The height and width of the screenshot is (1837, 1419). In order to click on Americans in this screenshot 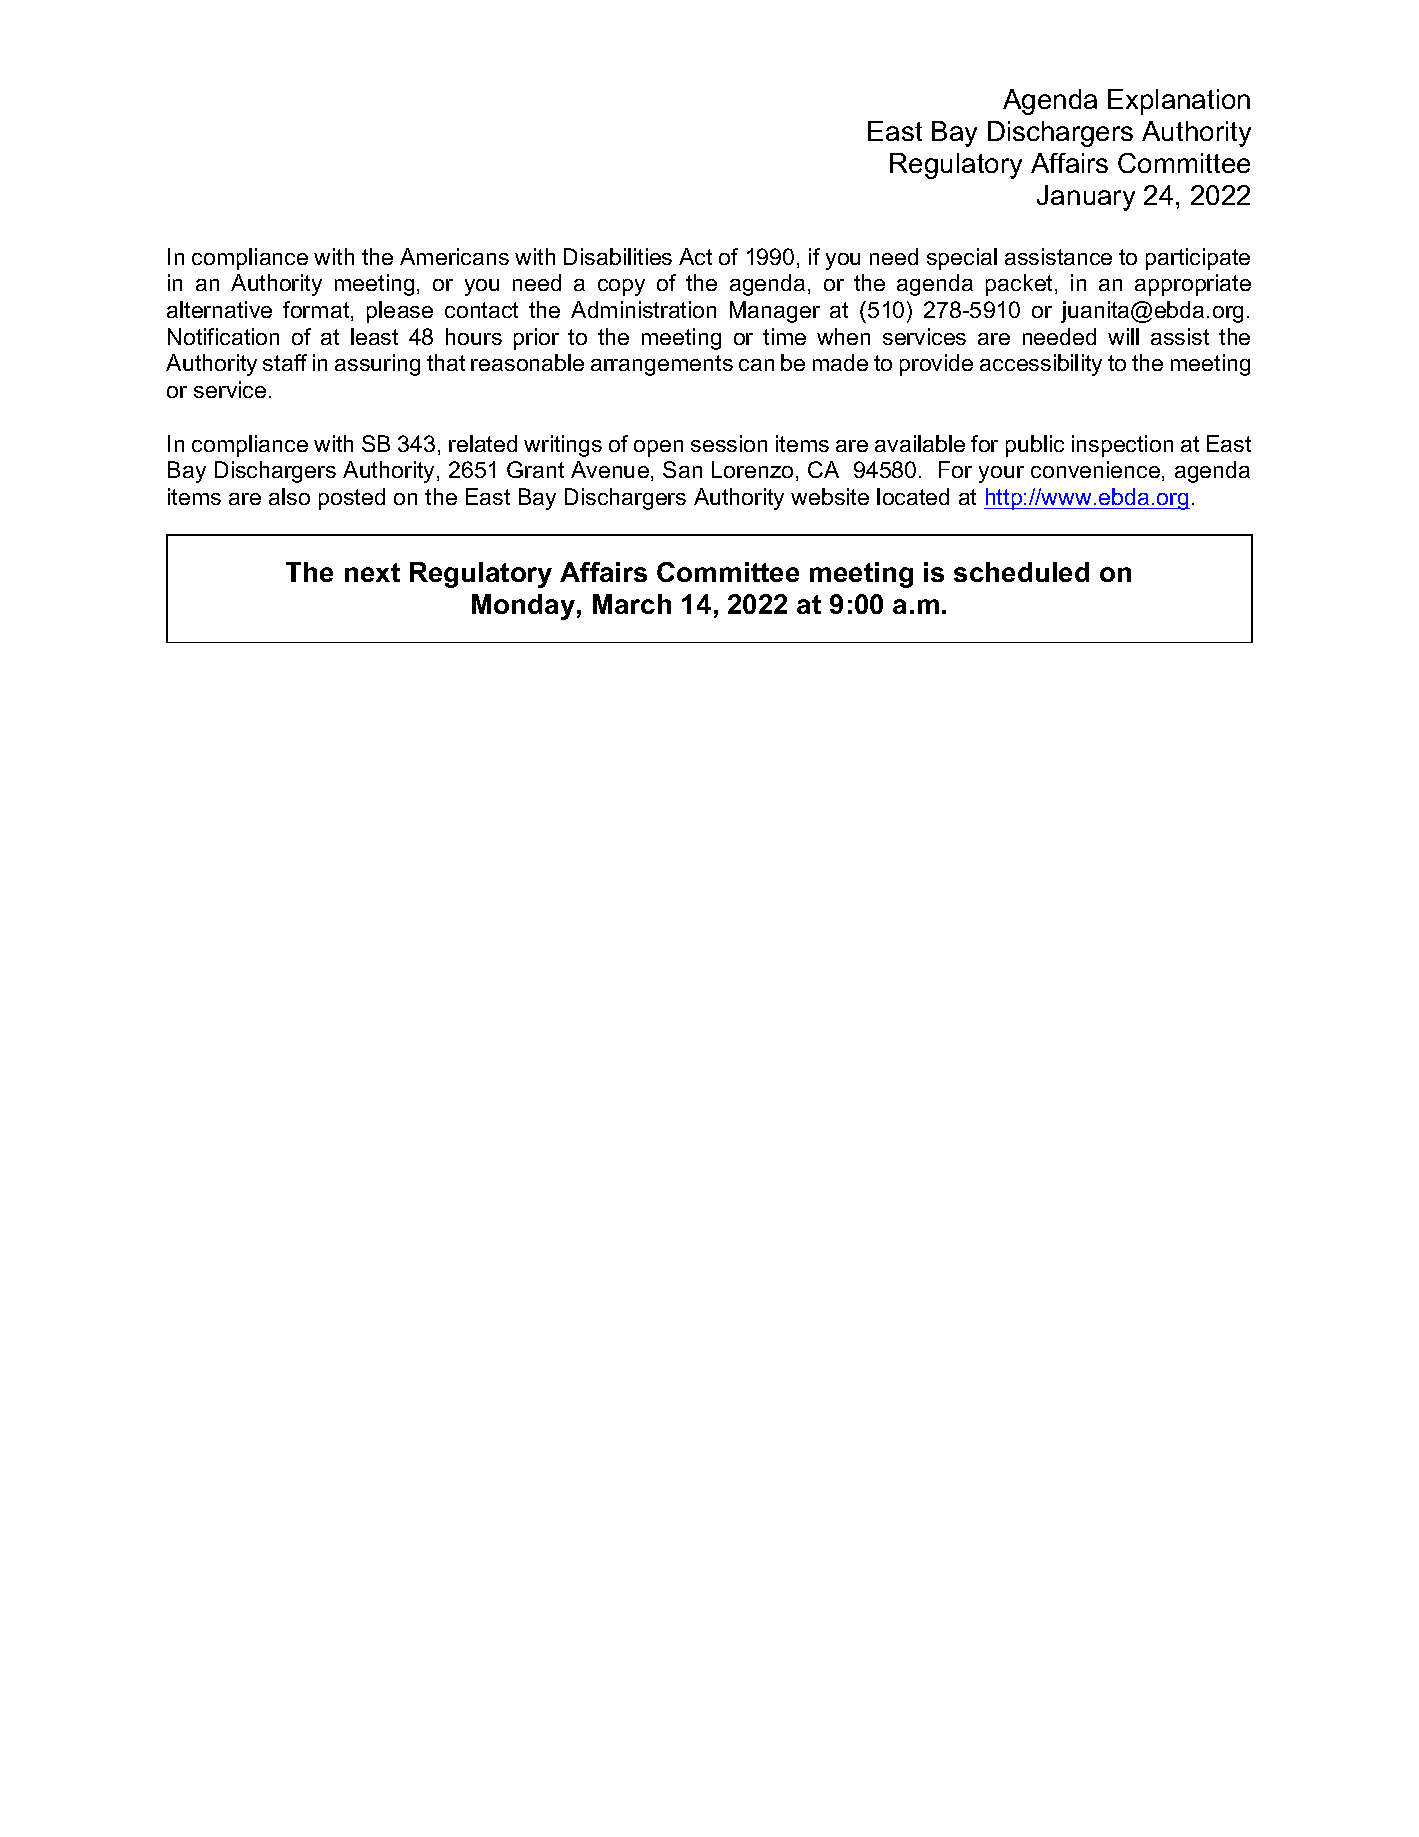, I will do `click(454, 256)`.
